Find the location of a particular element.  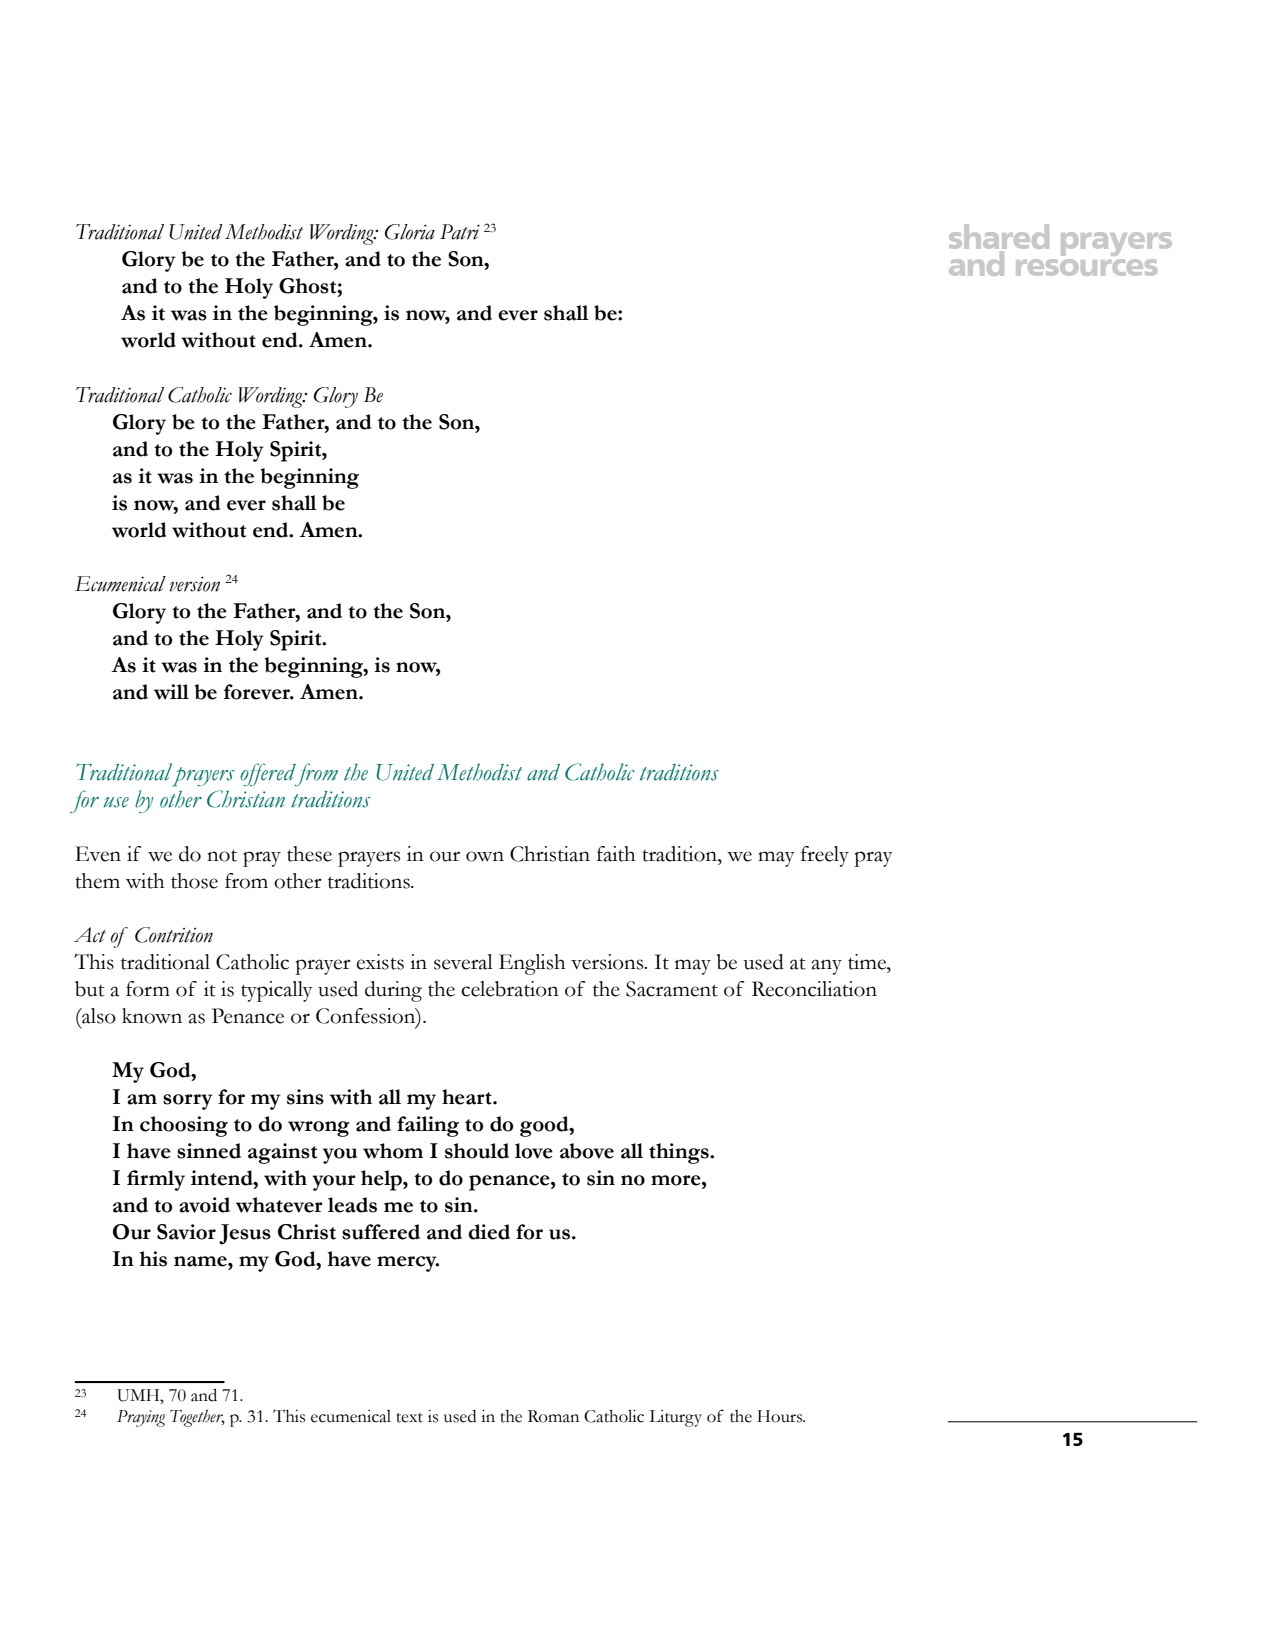

Contrition is located at coordinates (174, 935).
